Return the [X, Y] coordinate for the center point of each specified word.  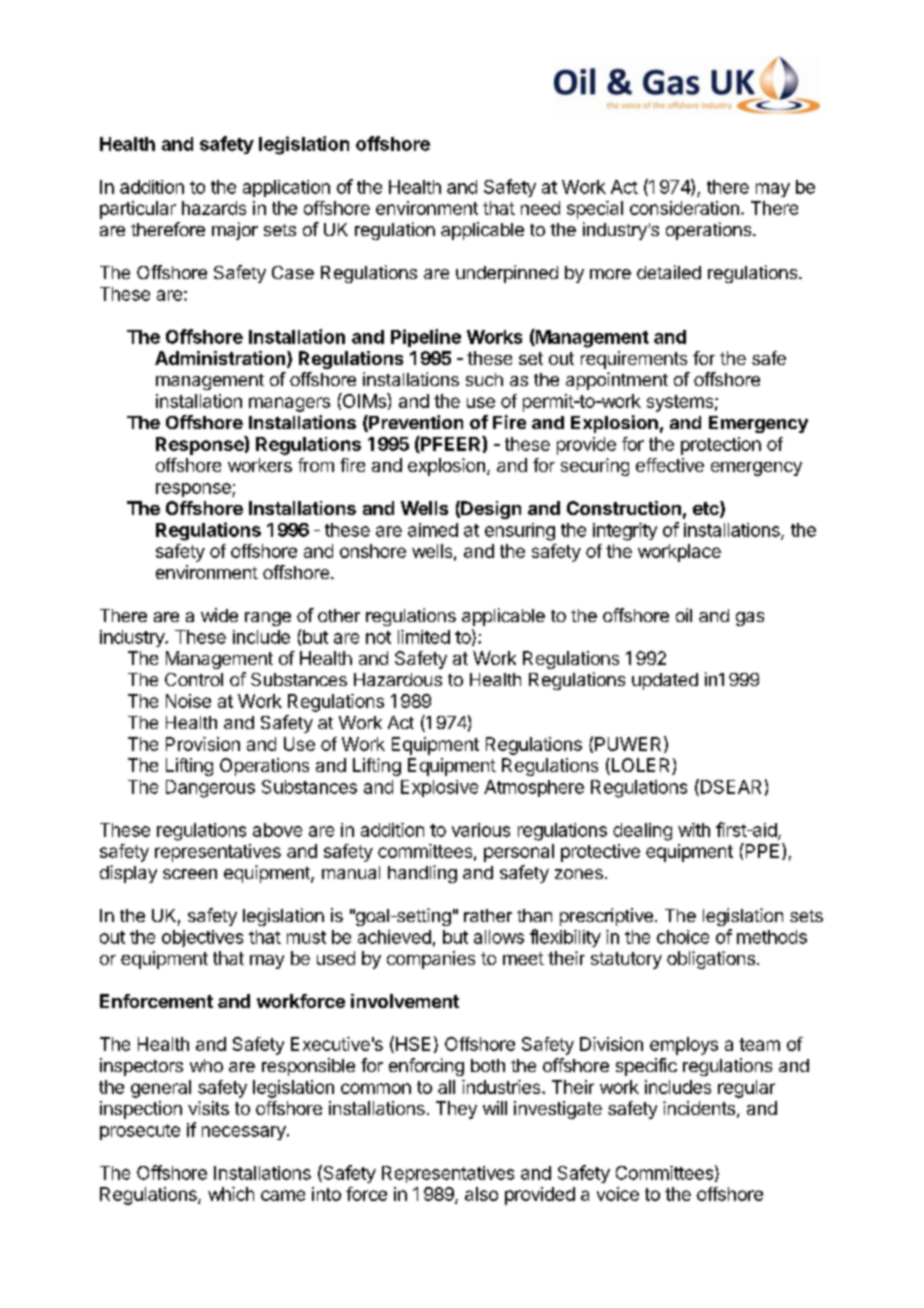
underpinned [507, 274]
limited [424, 637]
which [231, 1194]
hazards [214, 208]
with [694, 830]
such [484, 379]
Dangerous [210, 789]
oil [684, 615]
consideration [684, 208]
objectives [202, 938]
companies [431, 960]
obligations [711, 960]
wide [219, 615]
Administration [220, 358]
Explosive [439, 788]
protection [721, 446]
